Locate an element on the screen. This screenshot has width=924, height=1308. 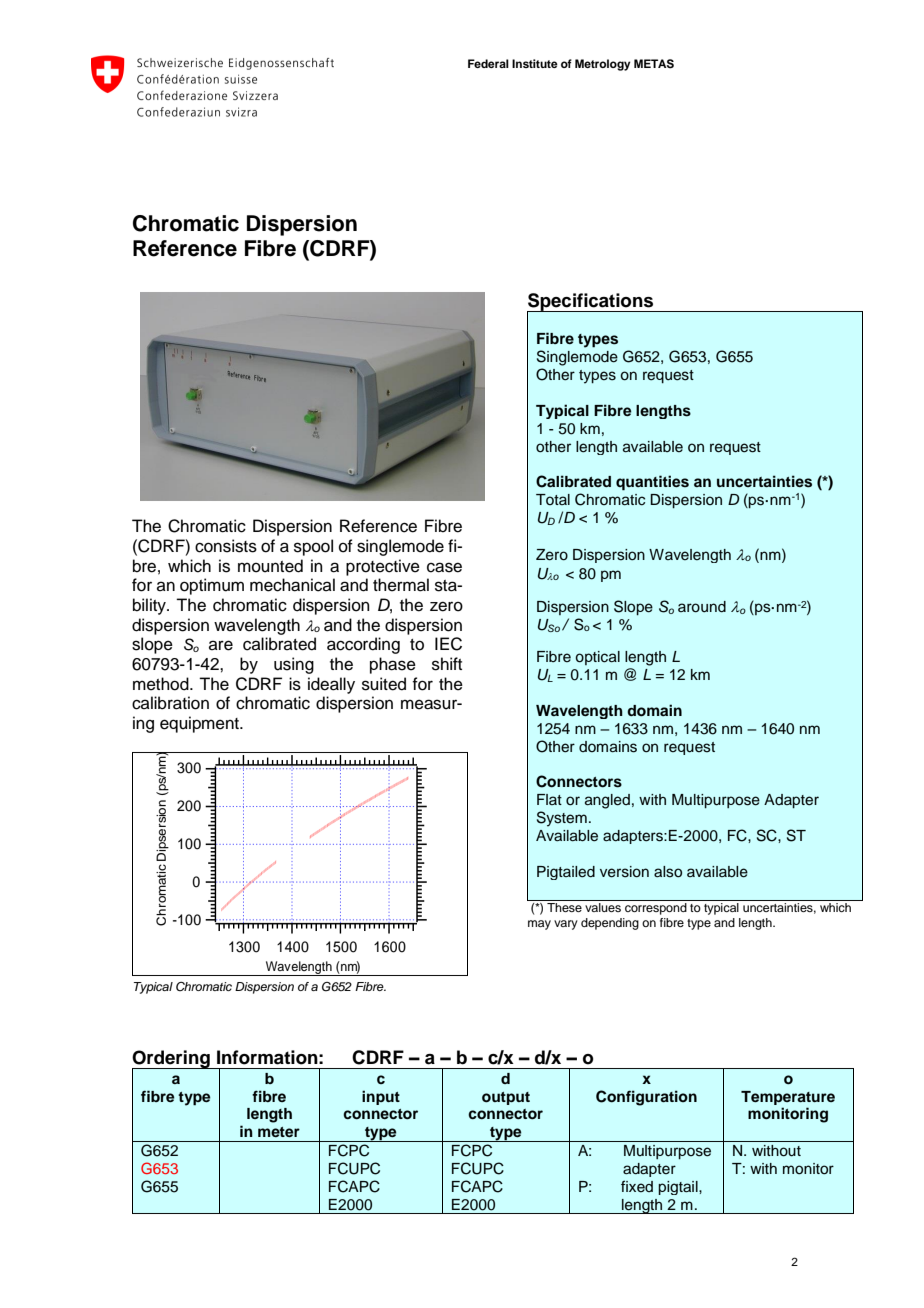
fixed is located at coordinates (637, 1186).
